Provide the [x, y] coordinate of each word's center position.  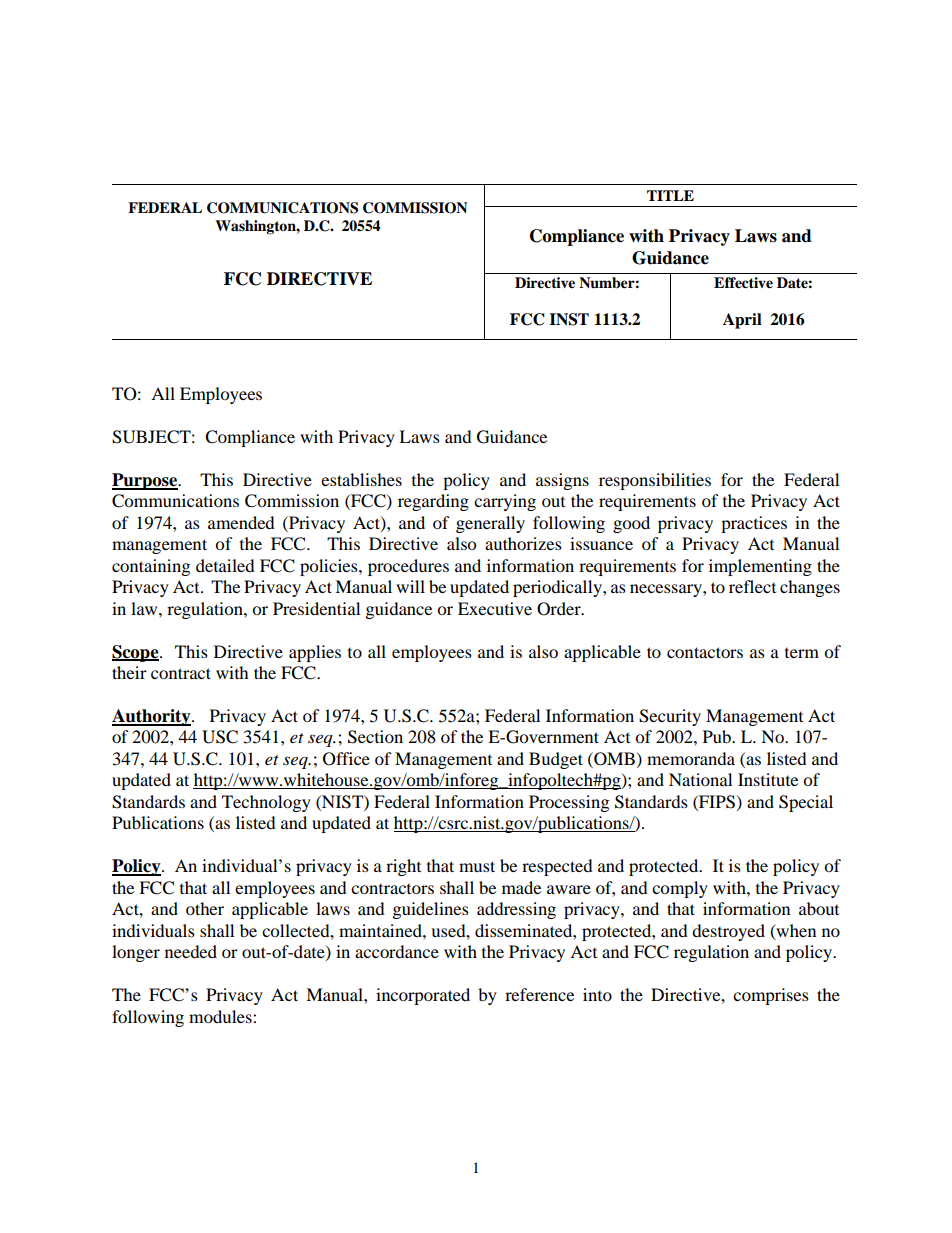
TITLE [670, 195]
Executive [495, 608]
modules [221, 1016]
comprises [771, 996]
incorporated [423, 996]
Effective [743, 283]
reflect [752, 586]
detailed [225, 565]
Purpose [145, 481]
